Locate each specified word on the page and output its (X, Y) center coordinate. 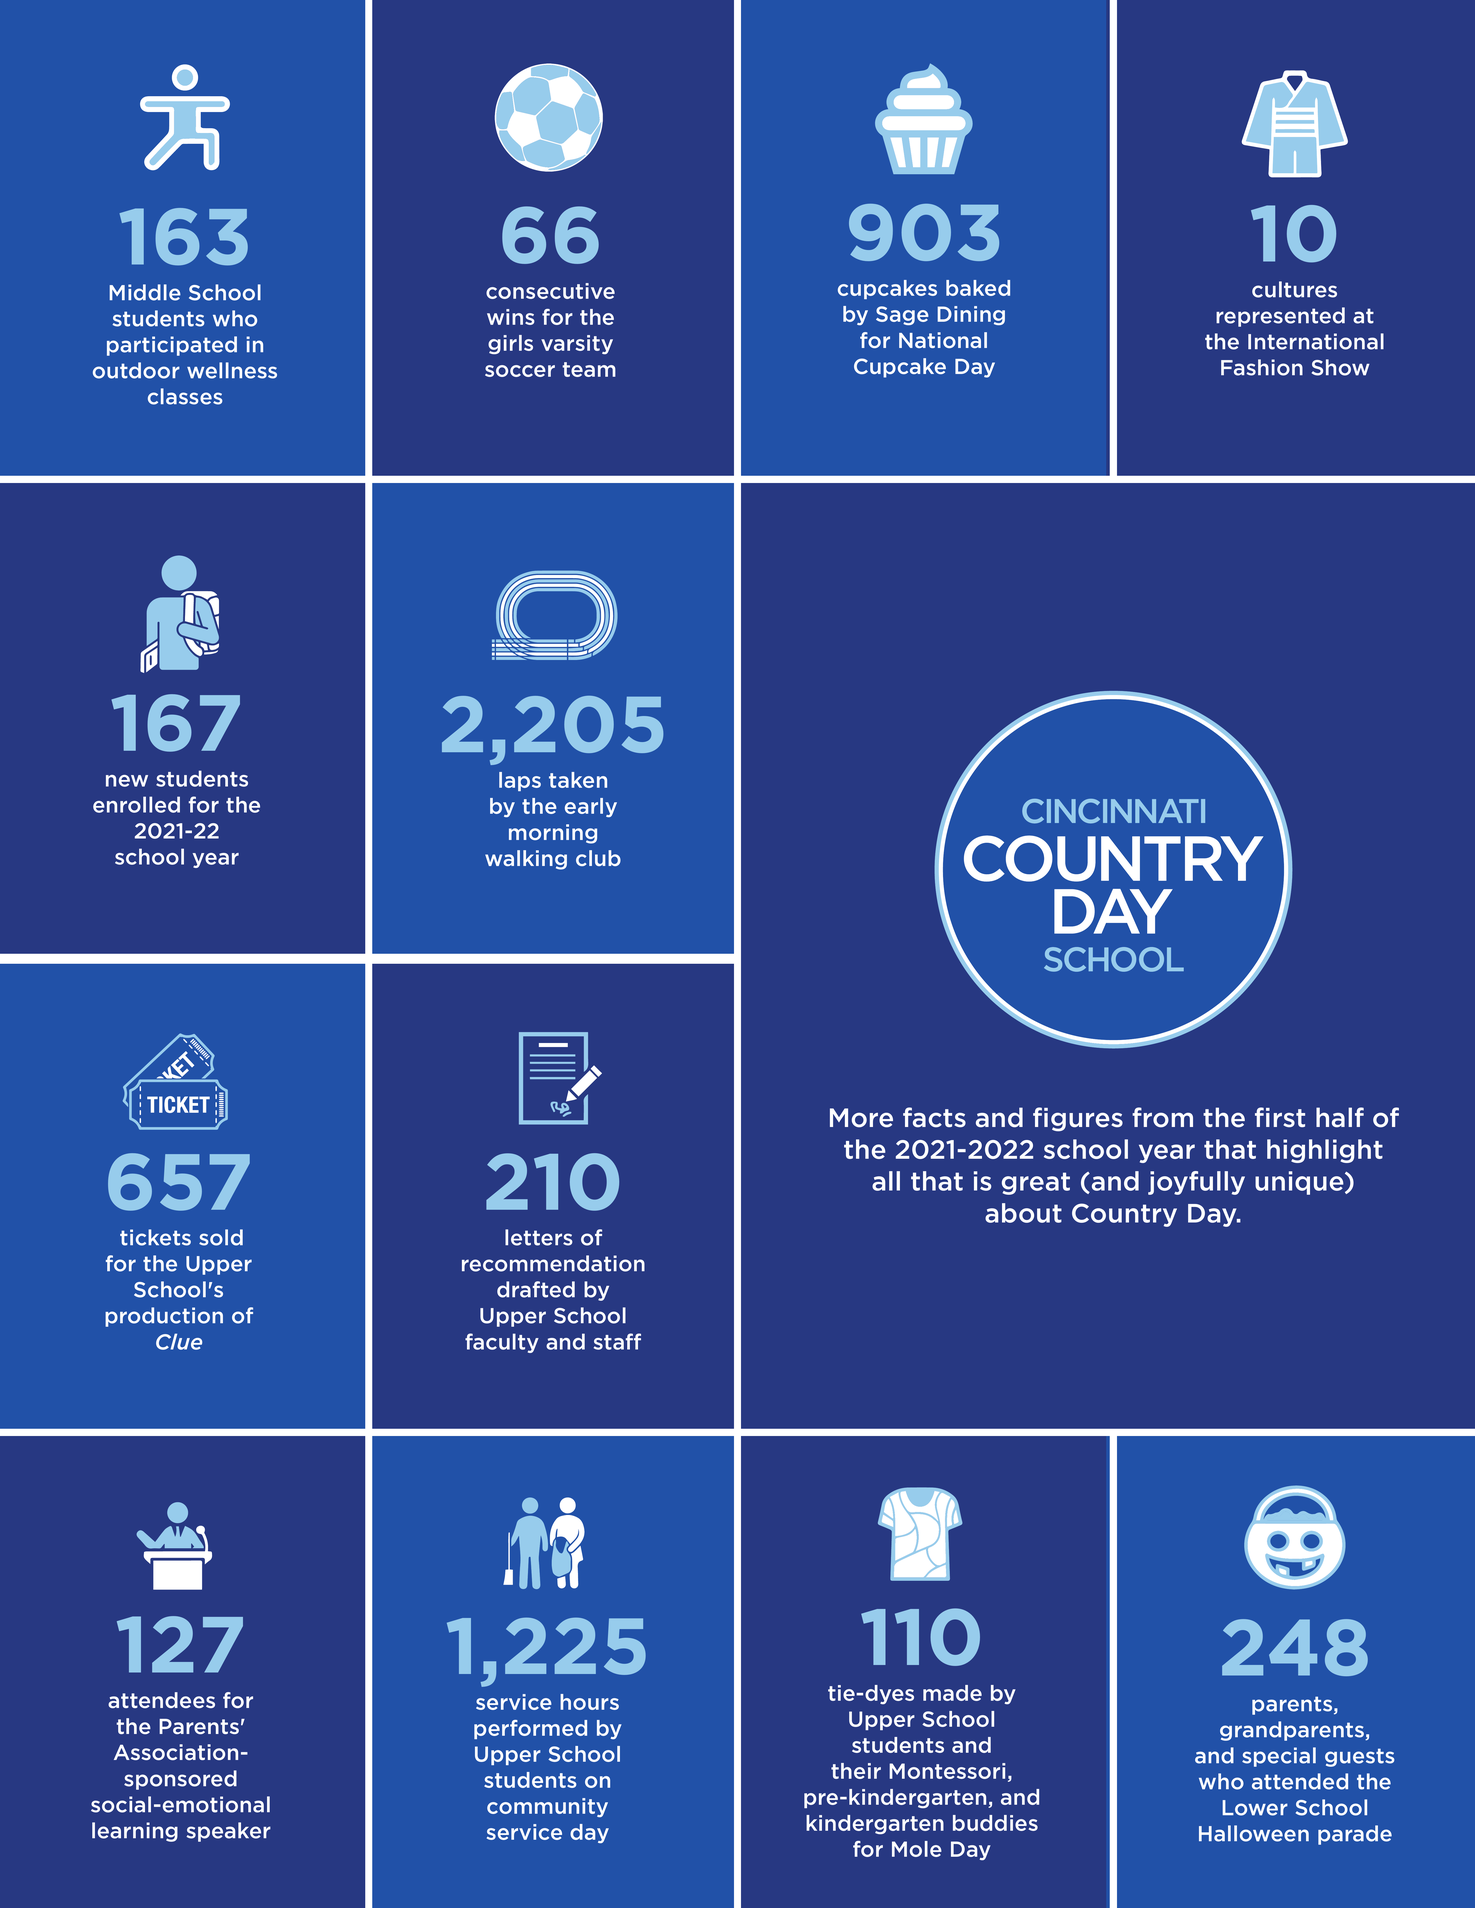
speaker (228, 1832)
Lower (1255, 1808)
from (1162, 1117)
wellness (232, 370)
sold (221, 1237)
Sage (902, 315)
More (861, 1118)
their (856, 1771)
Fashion (1262, 367)
